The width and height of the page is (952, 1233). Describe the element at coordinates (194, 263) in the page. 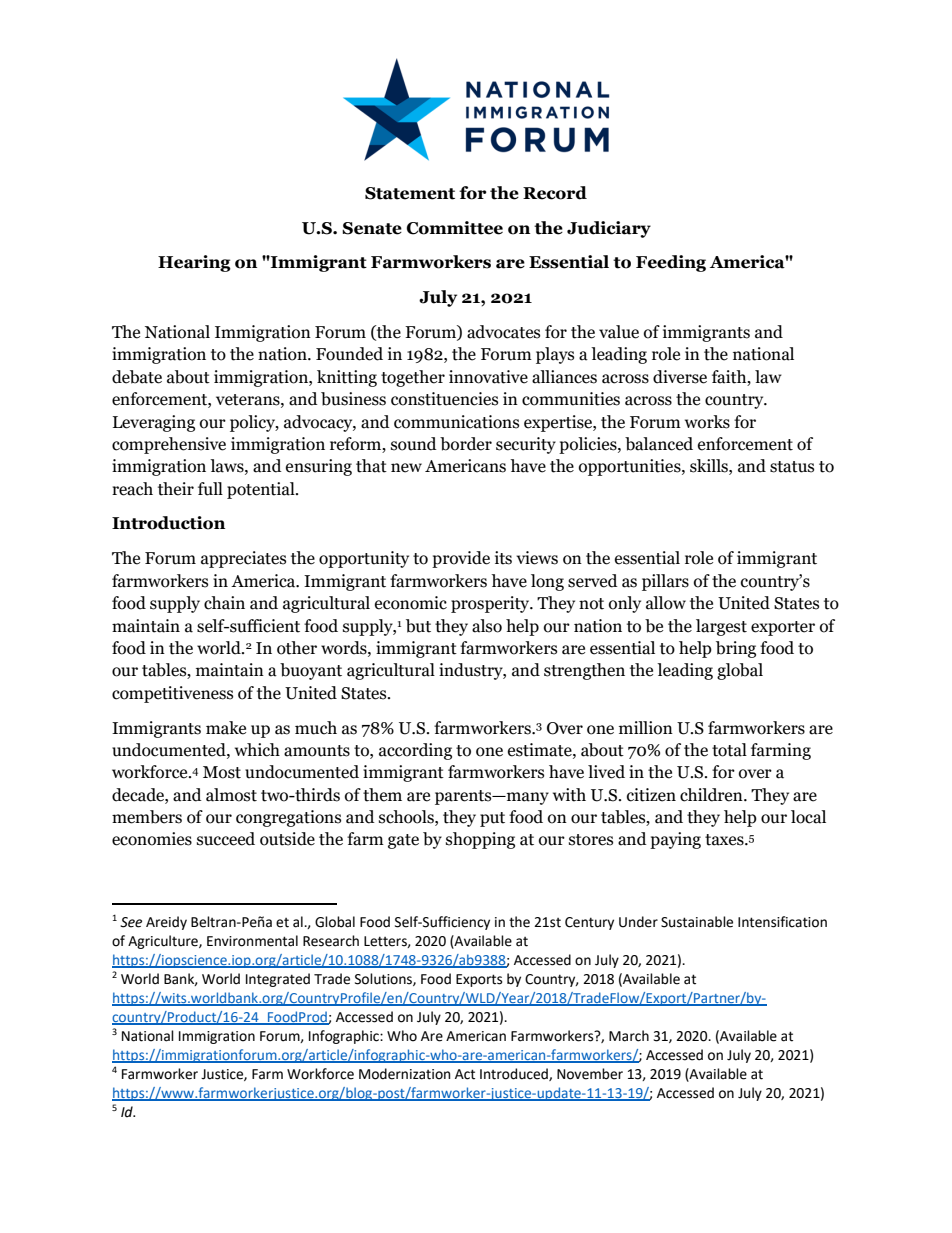

I see `Hearing` at that location.
